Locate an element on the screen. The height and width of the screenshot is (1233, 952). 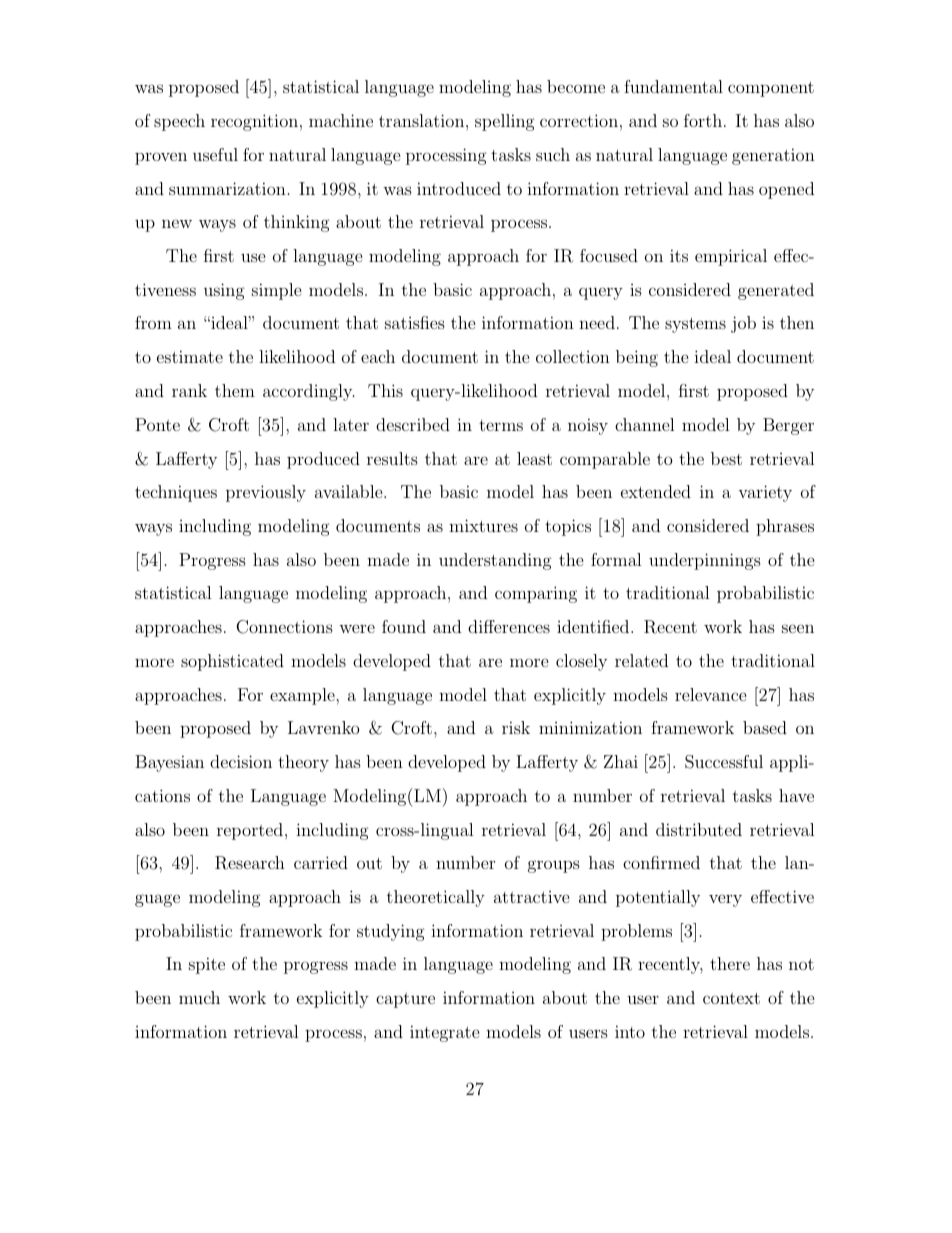
them is located at coordinates (235, 390).
